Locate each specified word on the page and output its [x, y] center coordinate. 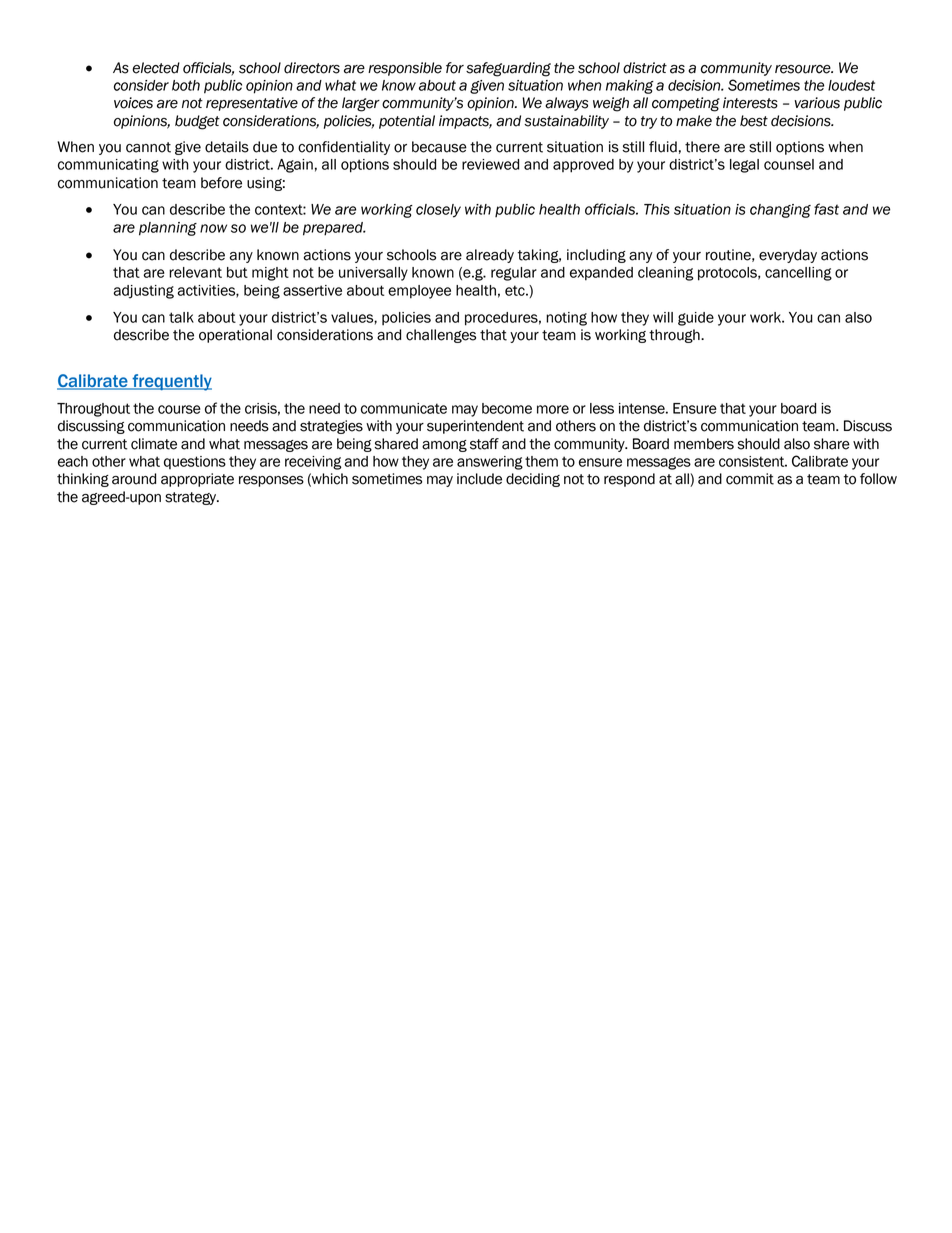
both [186, 85]
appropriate [197, 480]
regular [514, 274]
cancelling [798, 274]
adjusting [143, 292]
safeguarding [508, 69]
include [479, 479]
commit [750, 479]
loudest [851, 85]
